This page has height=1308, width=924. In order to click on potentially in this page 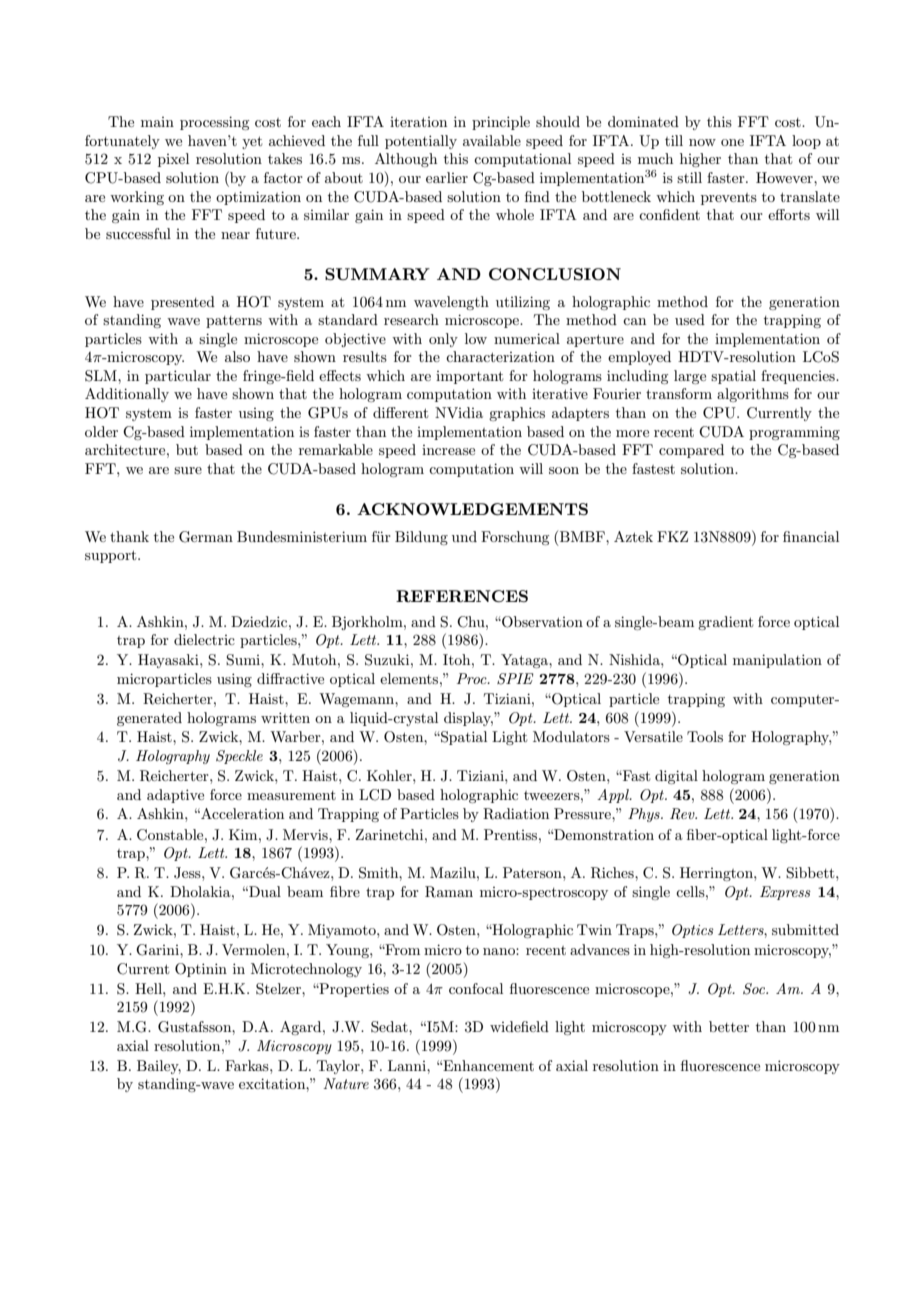, I will do `click(421, 142)`.
